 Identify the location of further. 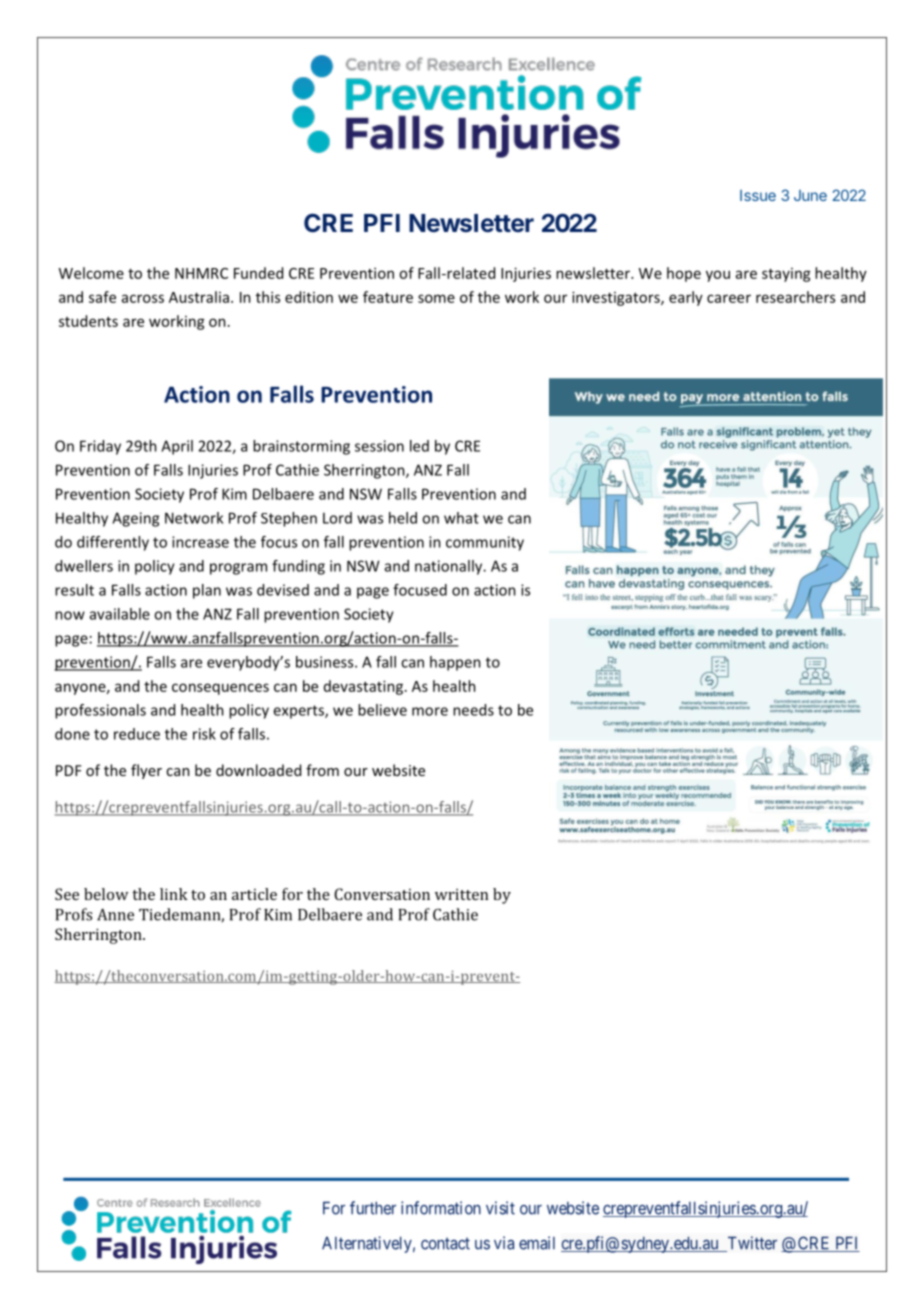
(373, 1208).
